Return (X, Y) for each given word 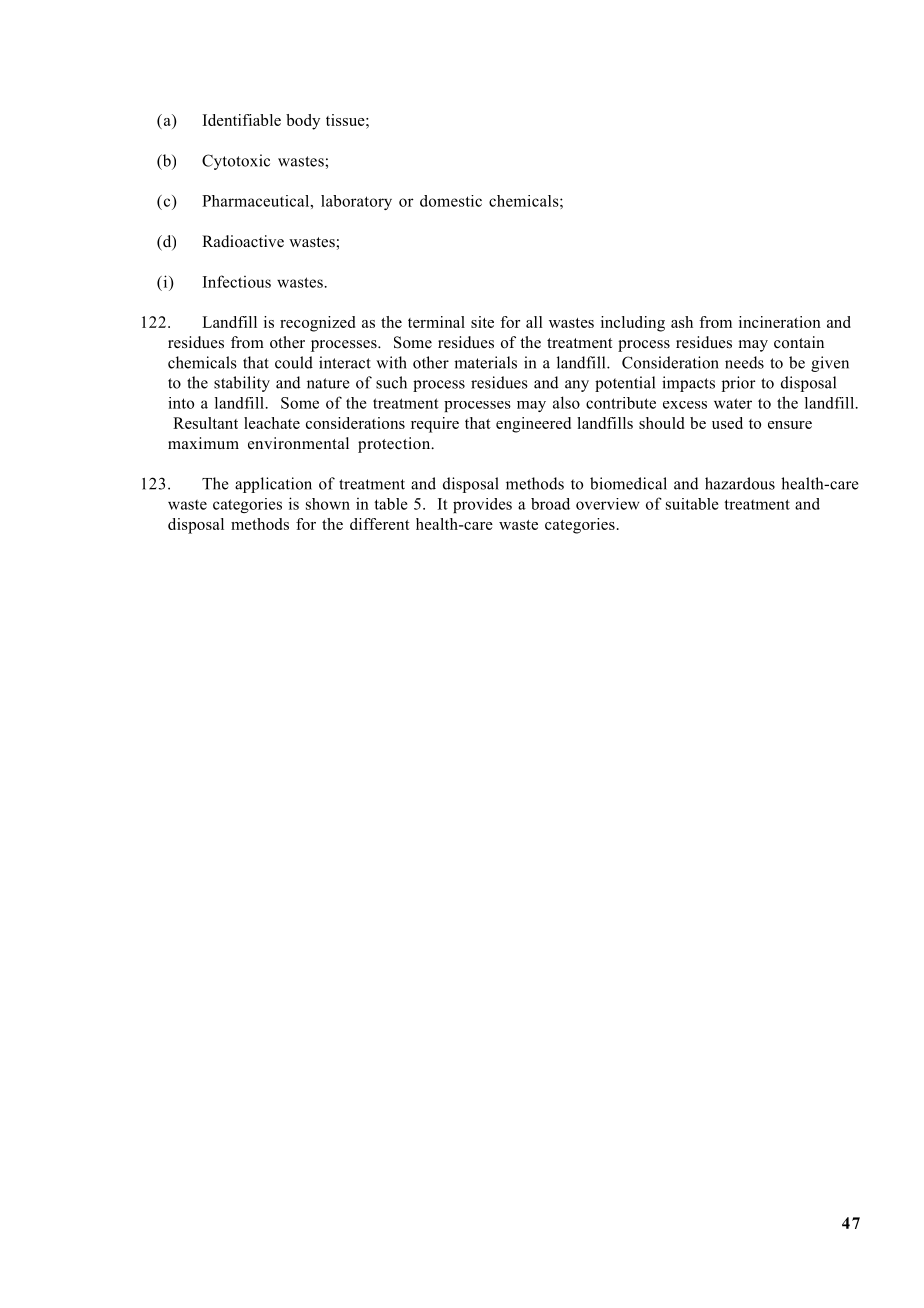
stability (242, 384)
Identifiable (242, 120)
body (303, 122)
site (482, 322)
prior (738, 384)
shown (328, 504)
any (577, 386)
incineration (780, 322)
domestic (451, 201)
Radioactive (243, 241)
